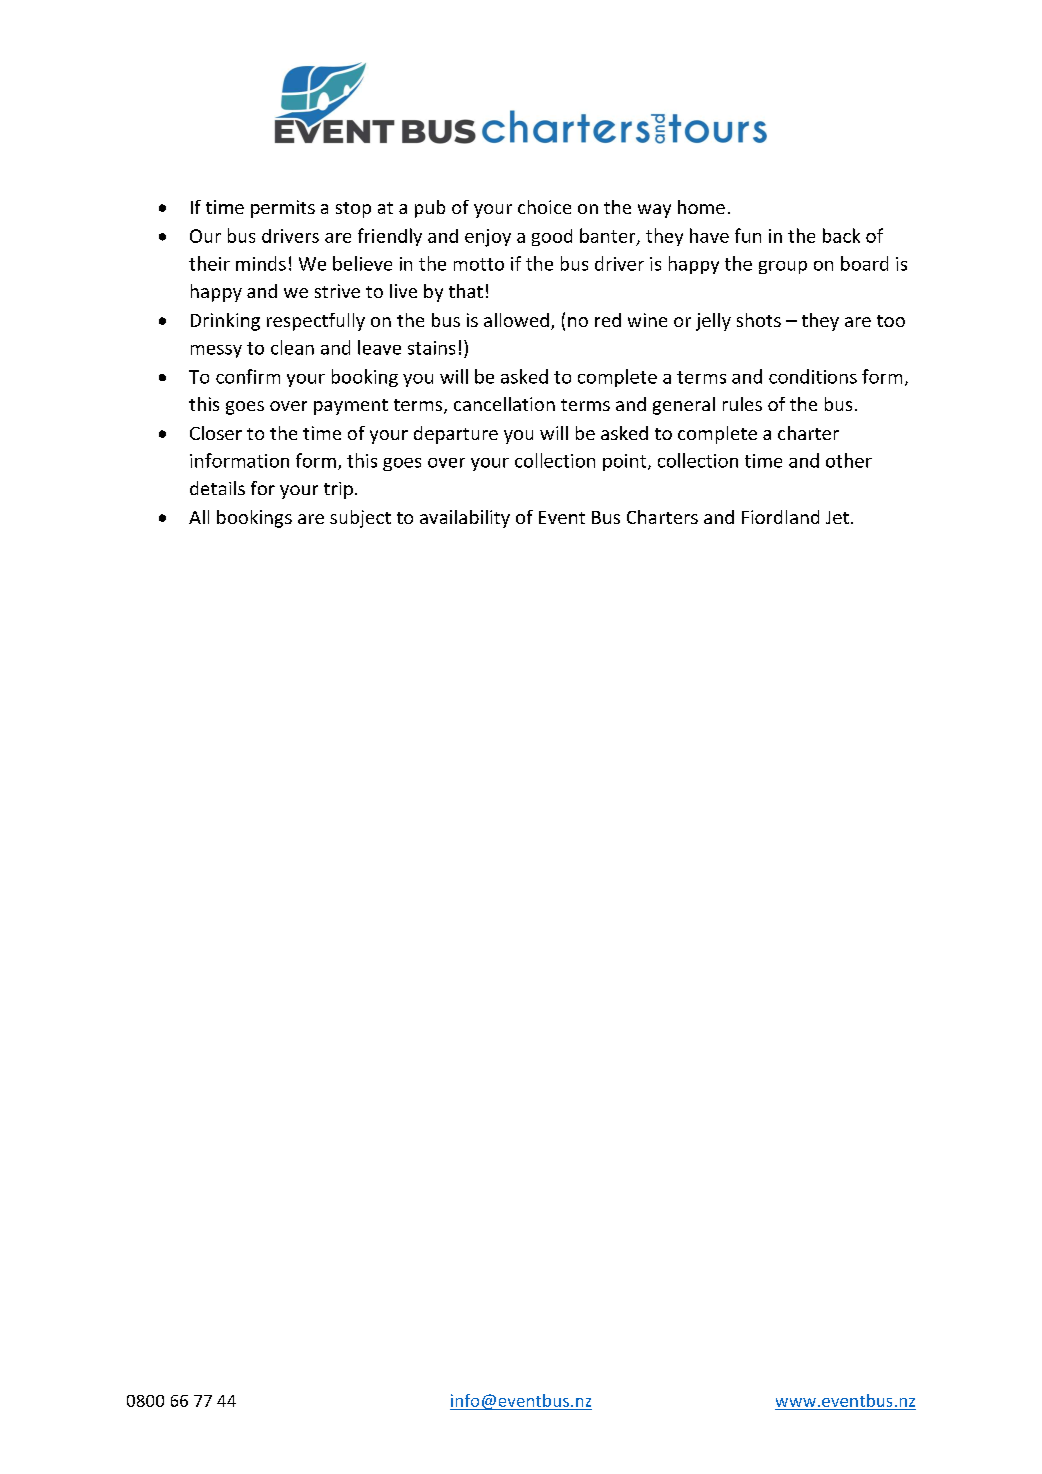 This image has height=1474, width=1042. What do you see at coordinates (544, 207) in the image?
I see `choice` at bounding box center [544, 207].
